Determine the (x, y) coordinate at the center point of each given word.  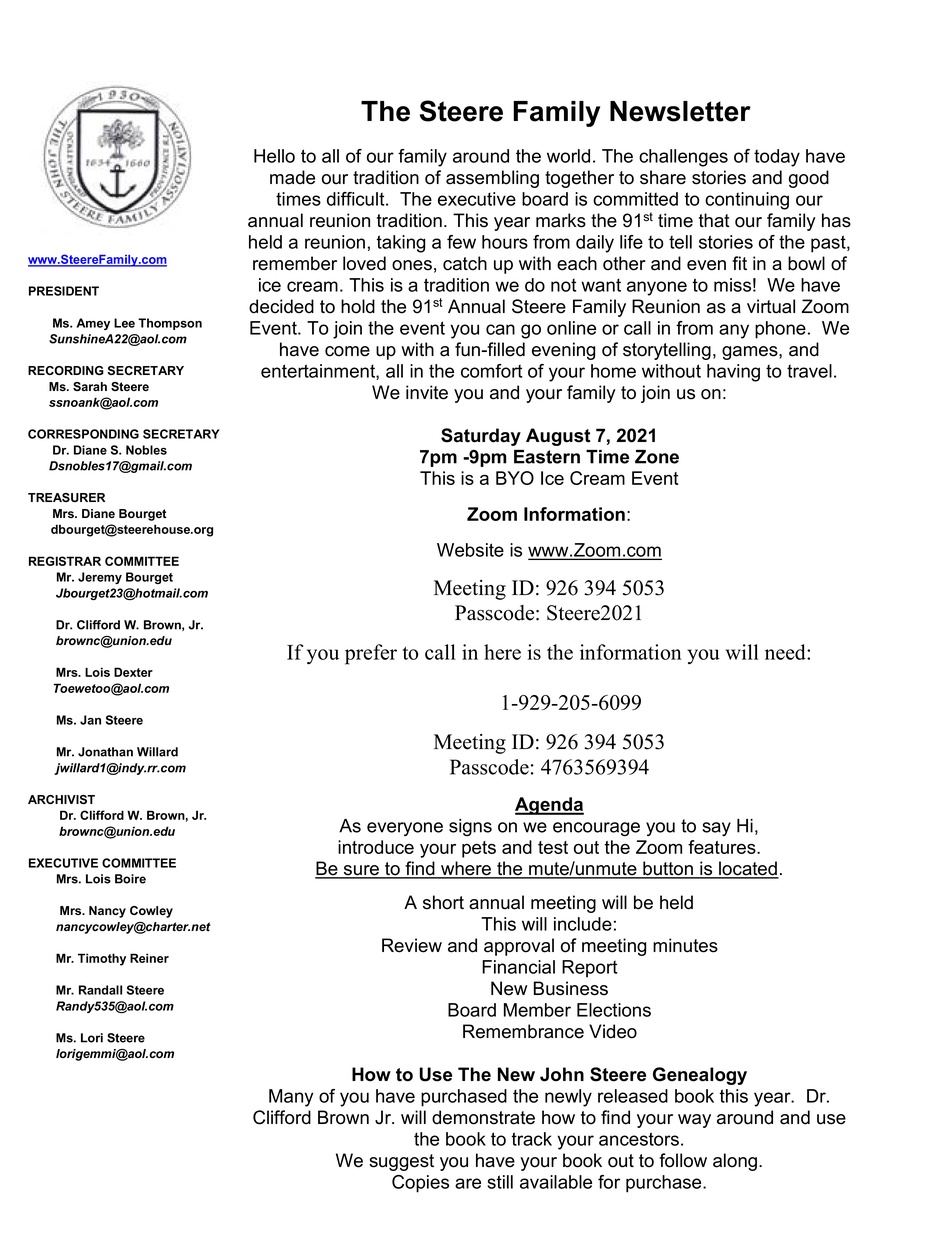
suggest (401, 1162)
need (786, 652)
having (733, 373)
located (748, 869)
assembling (492, 179)
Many (291, 1098)
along (735, 1162)
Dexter (133, 672)
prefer (371, 654)
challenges (683, 158)
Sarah (90, 386)
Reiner (149, 958)
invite (427, 392)
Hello (274, 156)
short (443, 902)
